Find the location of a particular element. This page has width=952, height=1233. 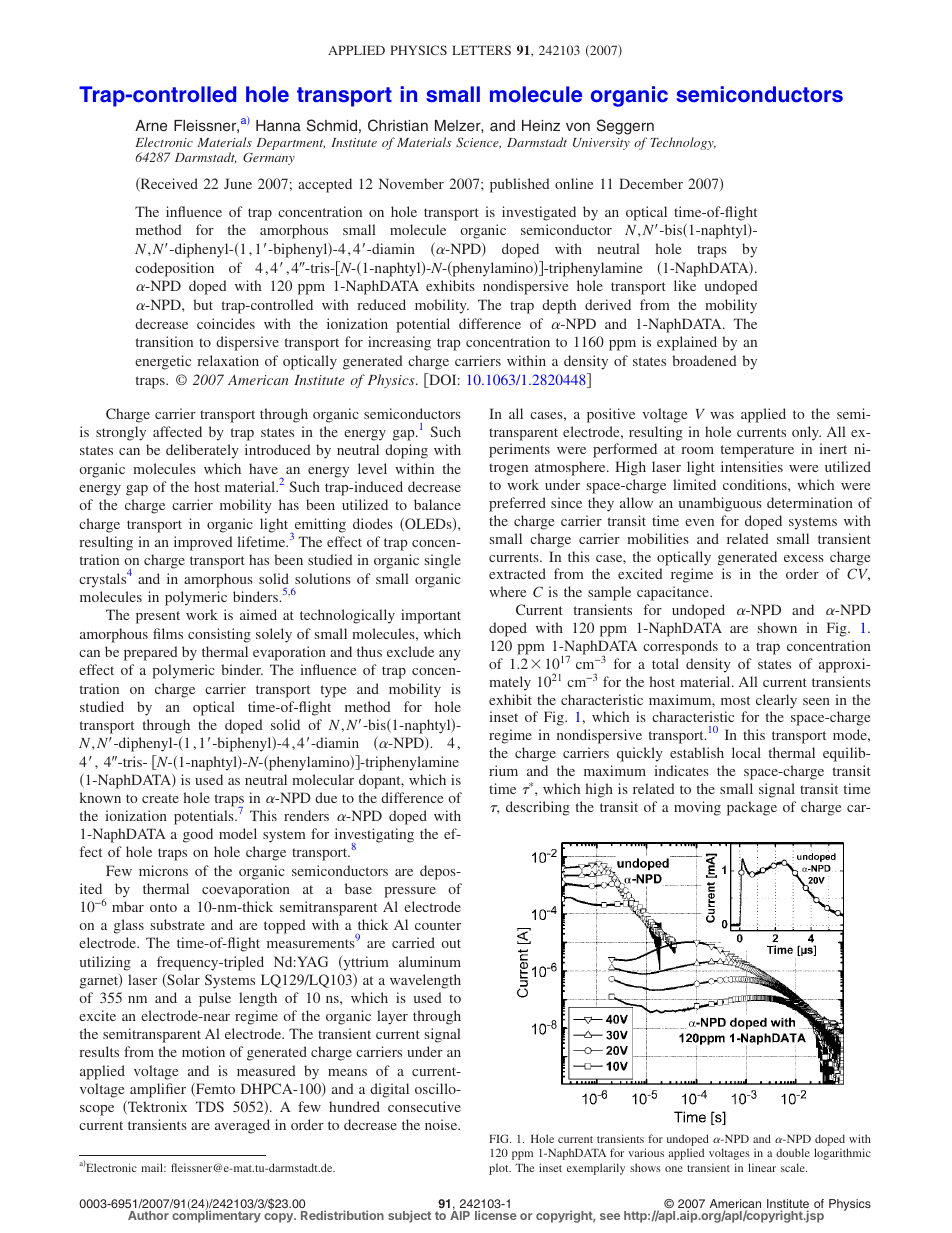

plot is located at coordinates (500, 1169).
